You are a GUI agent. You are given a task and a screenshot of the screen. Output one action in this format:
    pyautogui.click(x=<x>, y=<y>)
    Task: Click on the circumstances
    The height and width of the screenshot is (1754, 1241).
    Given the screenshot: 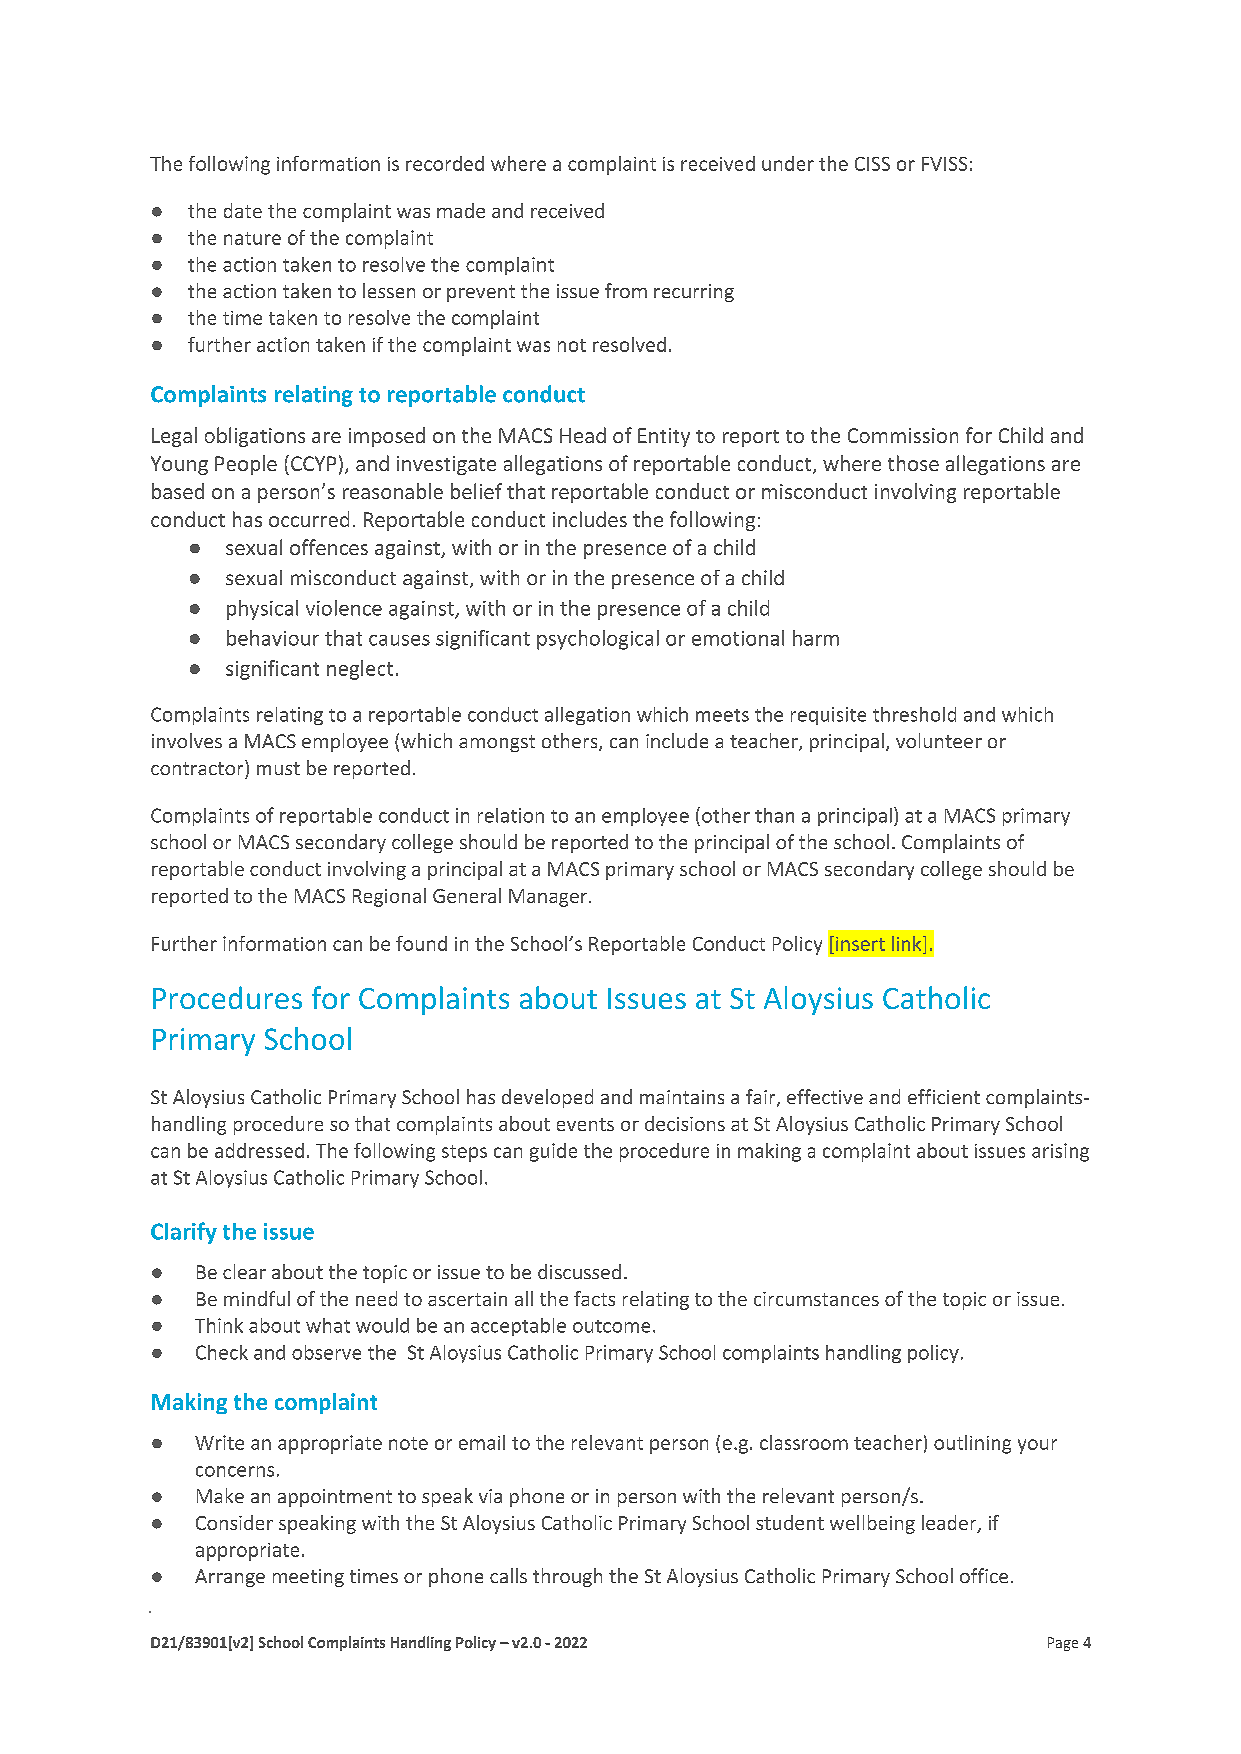 What is the action you would take?
    pyautogui.click(x=816, y=1299)
